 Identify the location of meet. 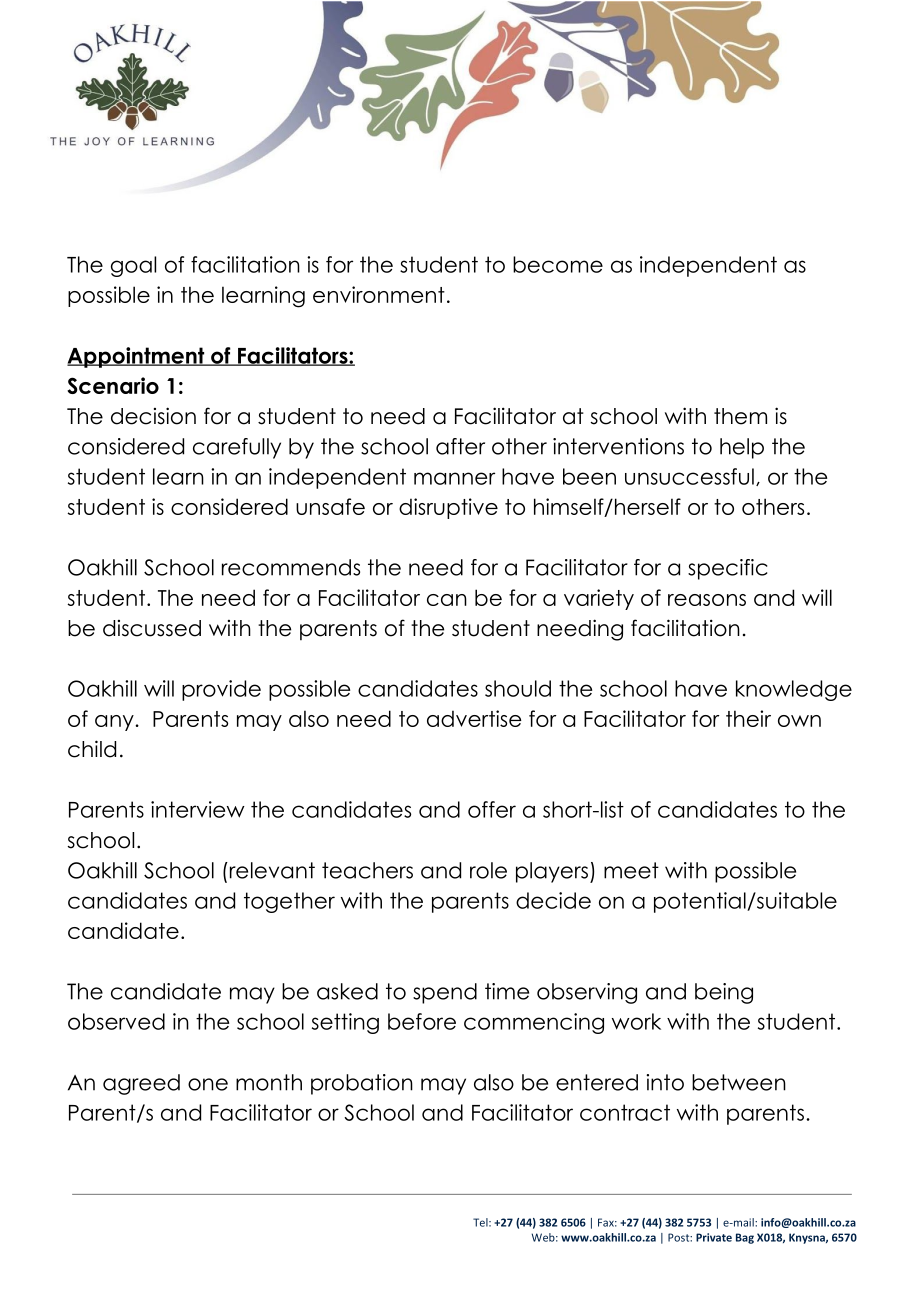
(631, 870).
